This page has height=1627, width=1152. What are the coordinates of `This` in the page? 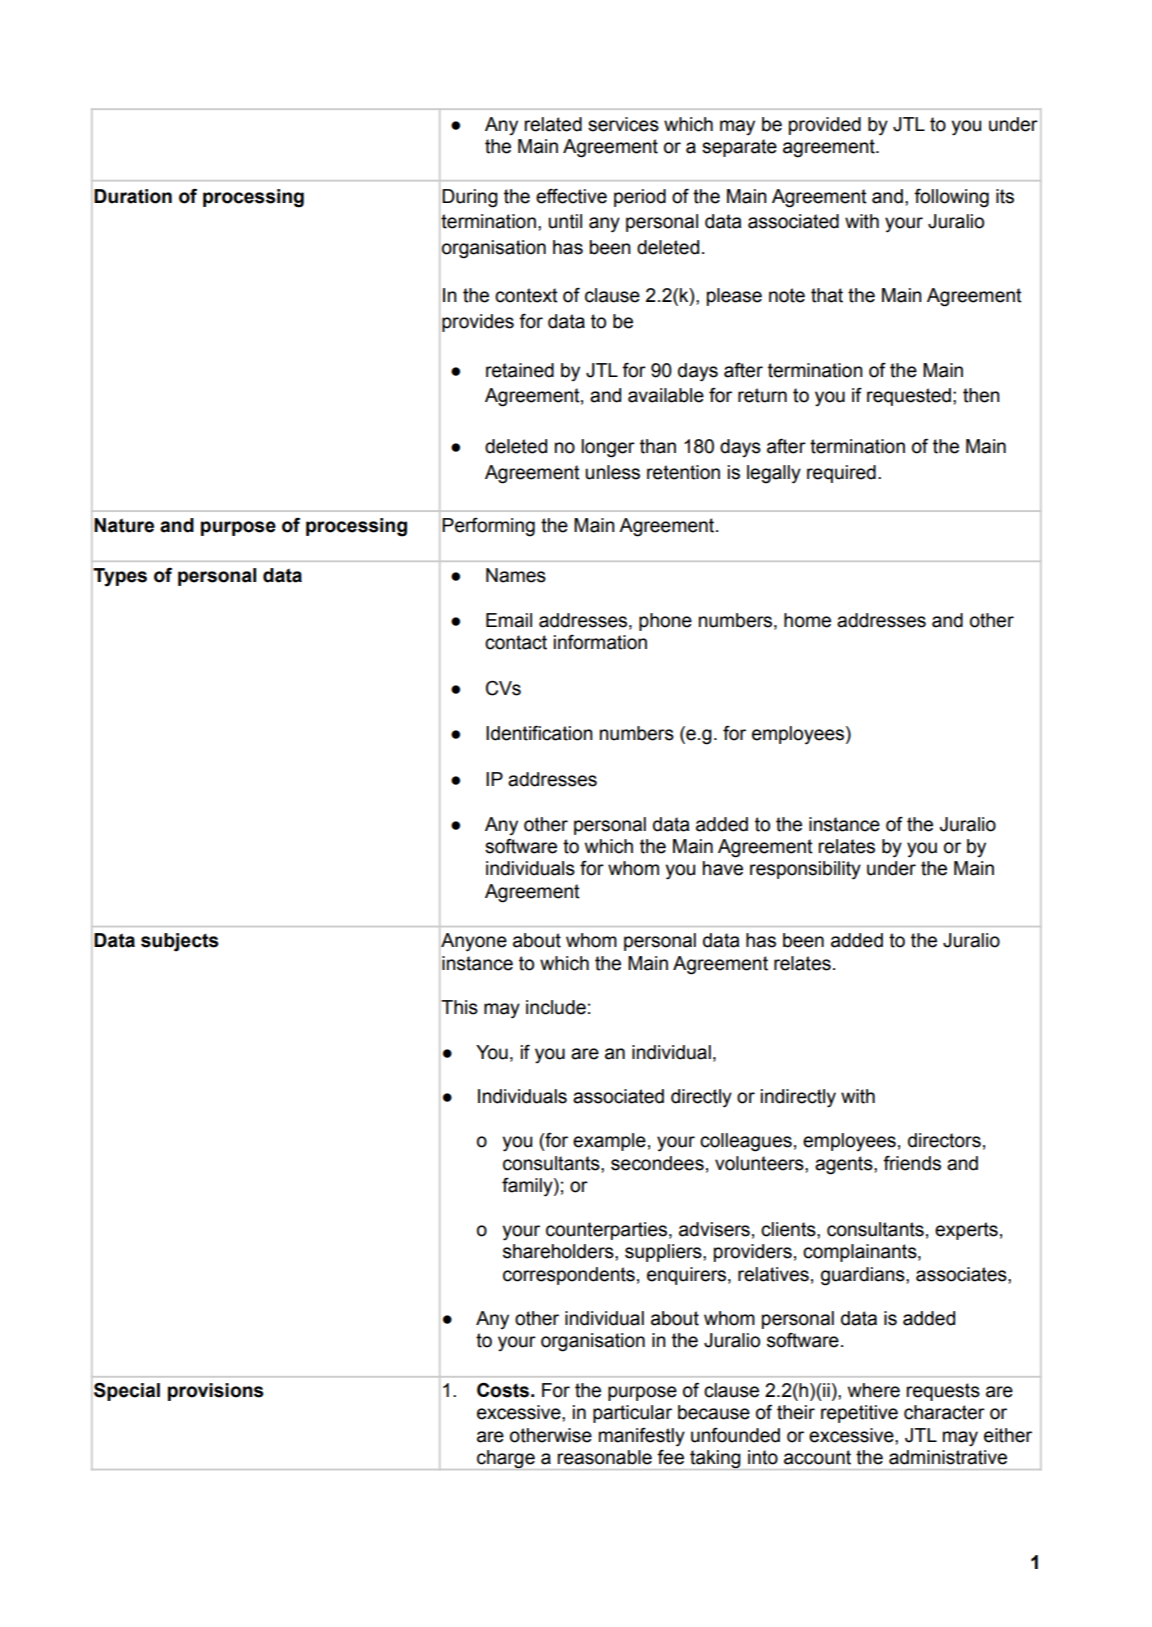 It's located at (459, 1007).
